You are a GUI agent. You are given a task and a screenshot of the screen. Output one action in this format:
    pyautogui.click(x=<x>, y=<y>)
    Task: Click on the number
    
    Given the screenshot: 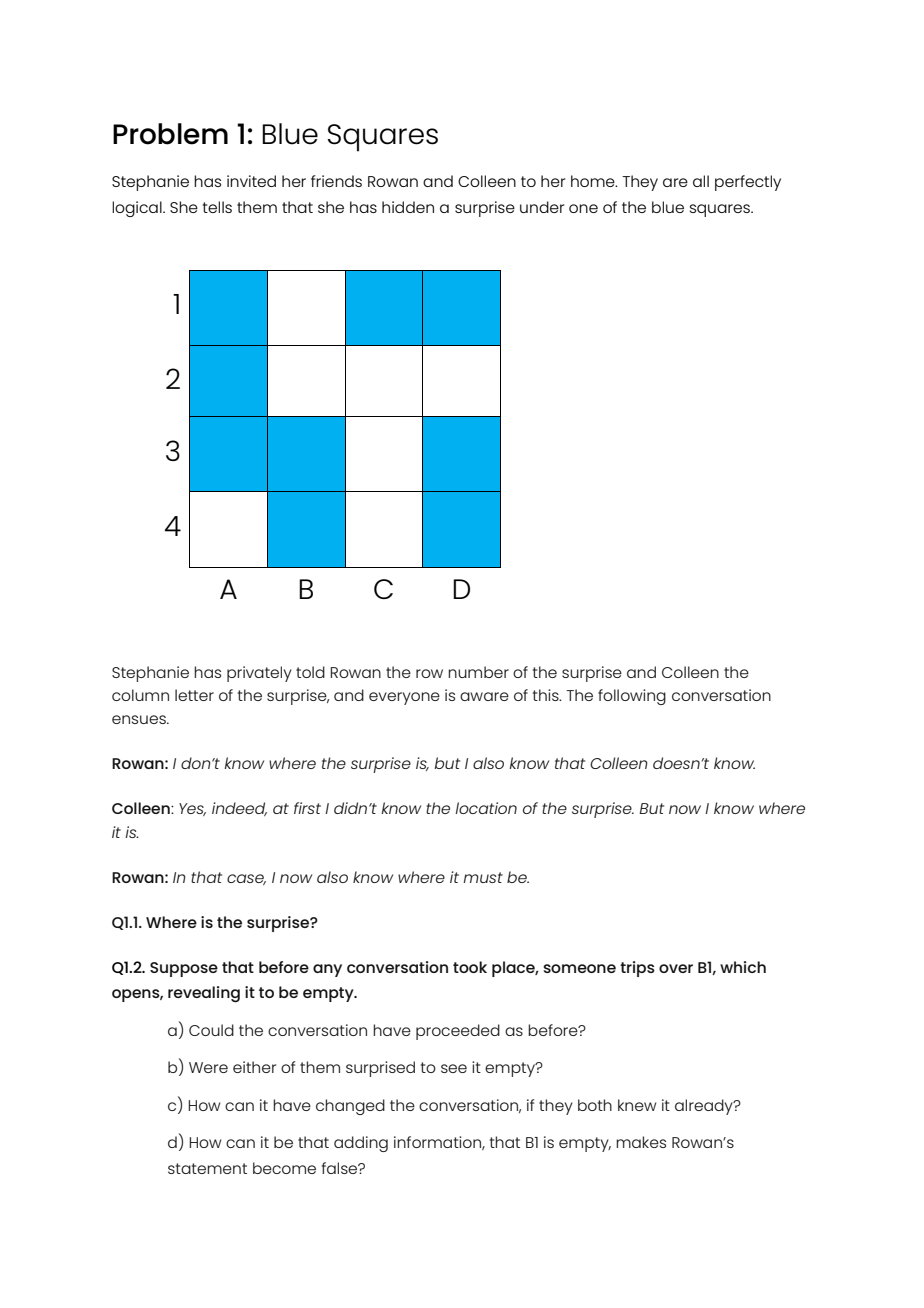 What is the action you would take?
    pyautogui.click(x=478, y=672)
